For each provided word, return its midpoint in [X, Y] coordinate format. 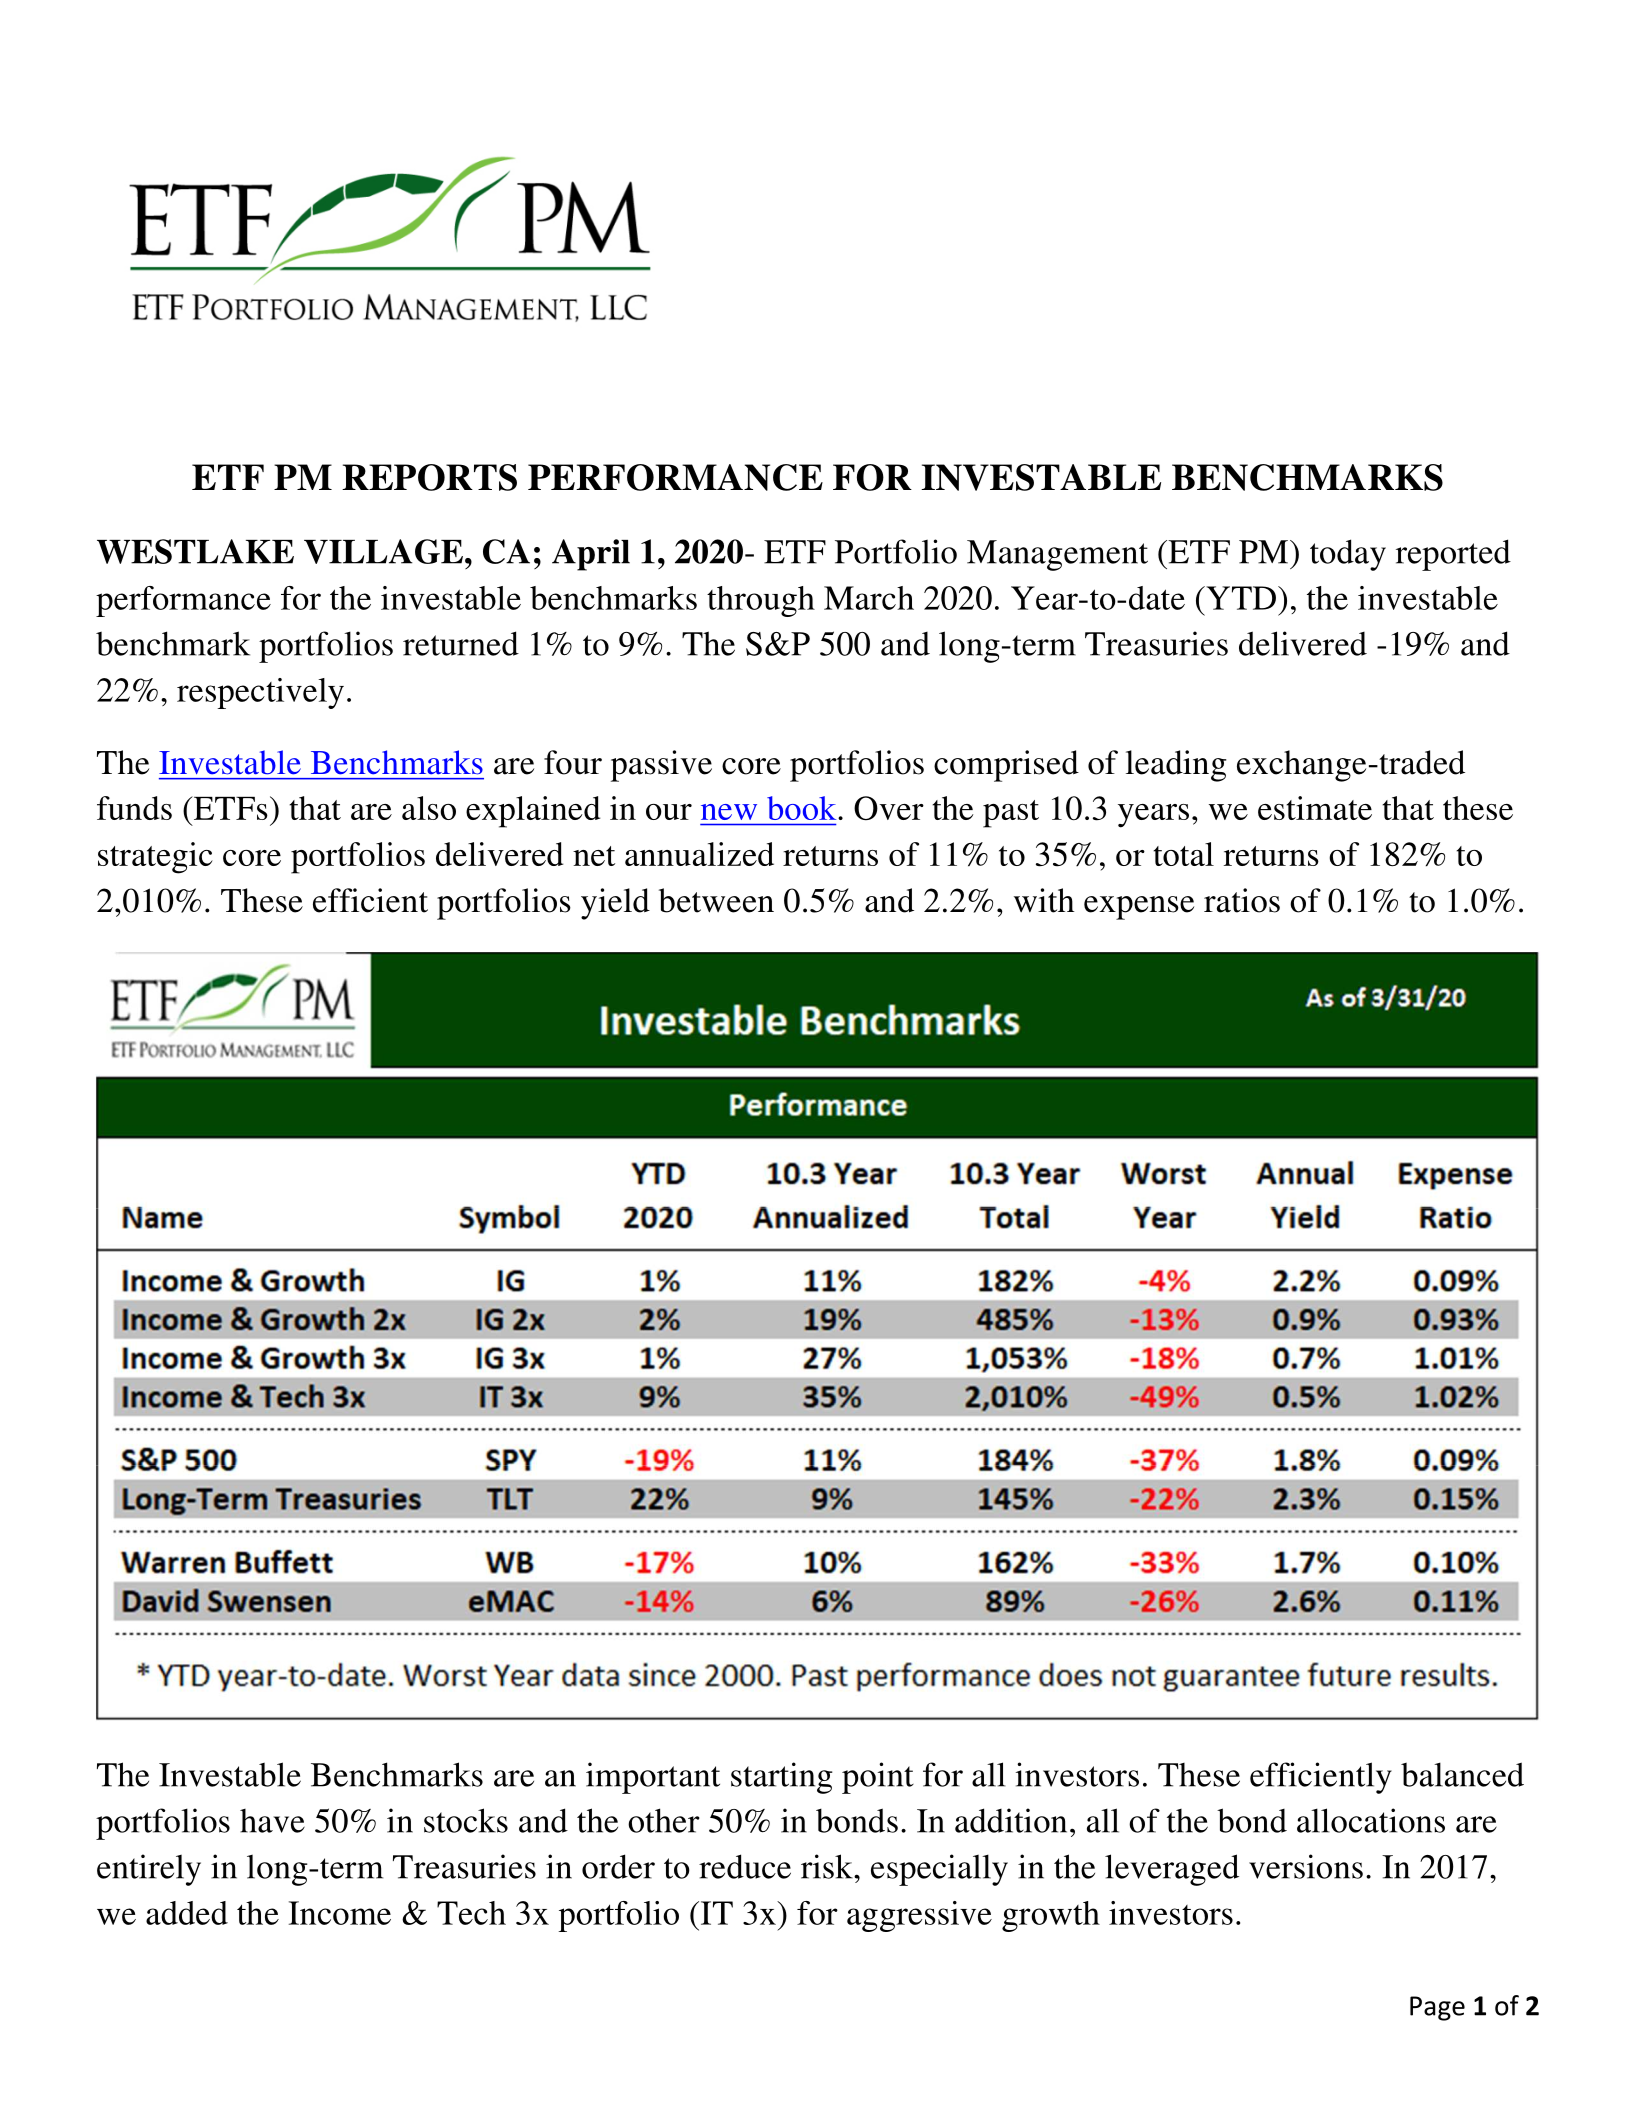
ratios [1242, 900]
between [716, 900]
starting [782, 1778]
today [1348, 555]
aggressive [919, 1916]
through [761, 601]
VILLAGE [383, 551]
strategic [155, 858]
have [272, 1821]
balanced [1462, 1774]
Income [340, 1913]
